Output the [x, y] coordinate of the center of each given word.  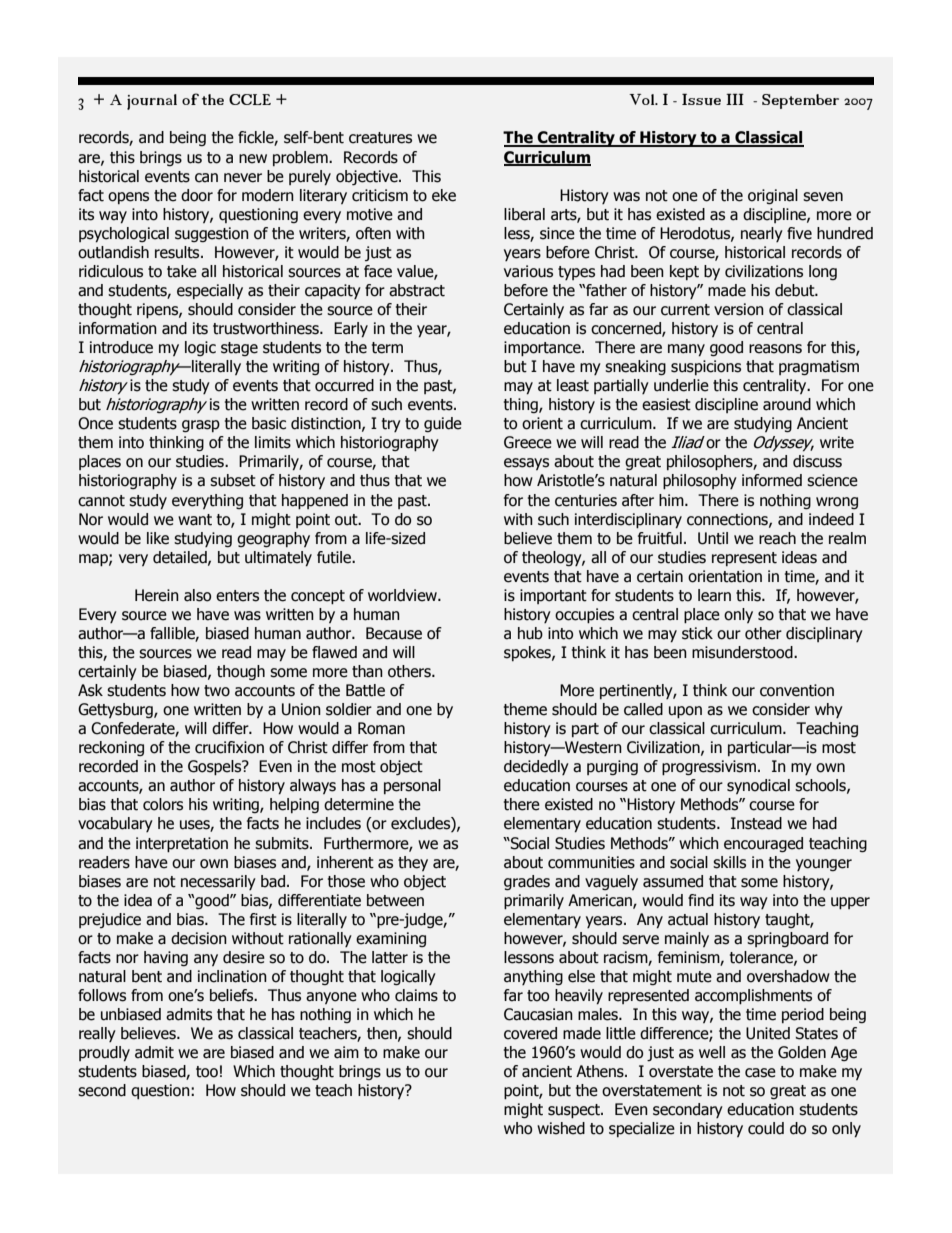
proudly [104, 1054]
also [197, 595]
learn [714, 595]
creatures [380, 138]
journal [152, 102]
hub [530, 633]
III [735, 99]
